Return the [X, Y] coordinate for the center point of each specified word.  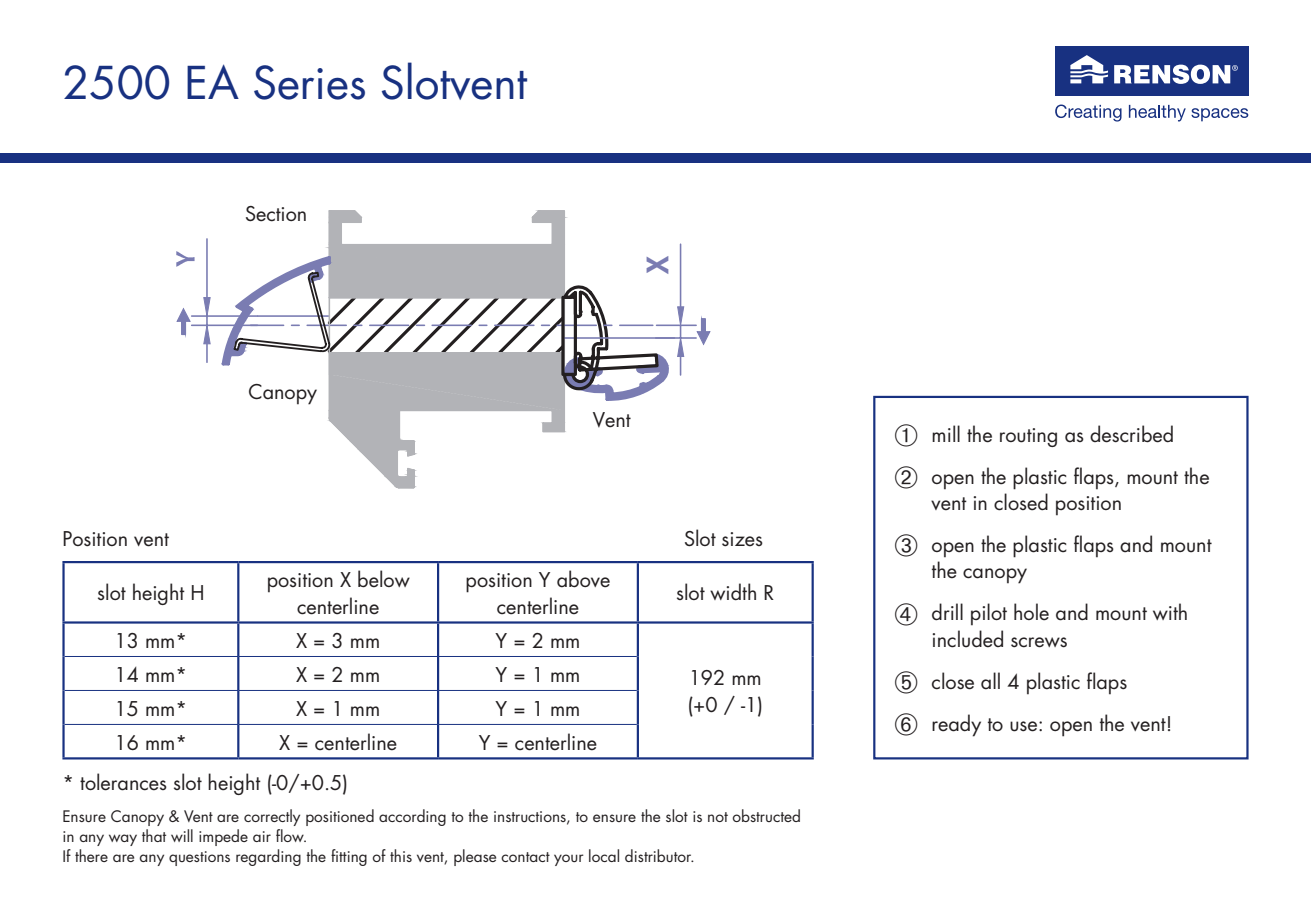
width [733, 592]
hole [1031, 612]
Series [309, 82]
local [604, 855]
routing [1028, 437]
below [384, 579]
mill [946, 433]
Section [276, 214]
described [1131, 434]
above [583, 579]
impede [223, 837]
